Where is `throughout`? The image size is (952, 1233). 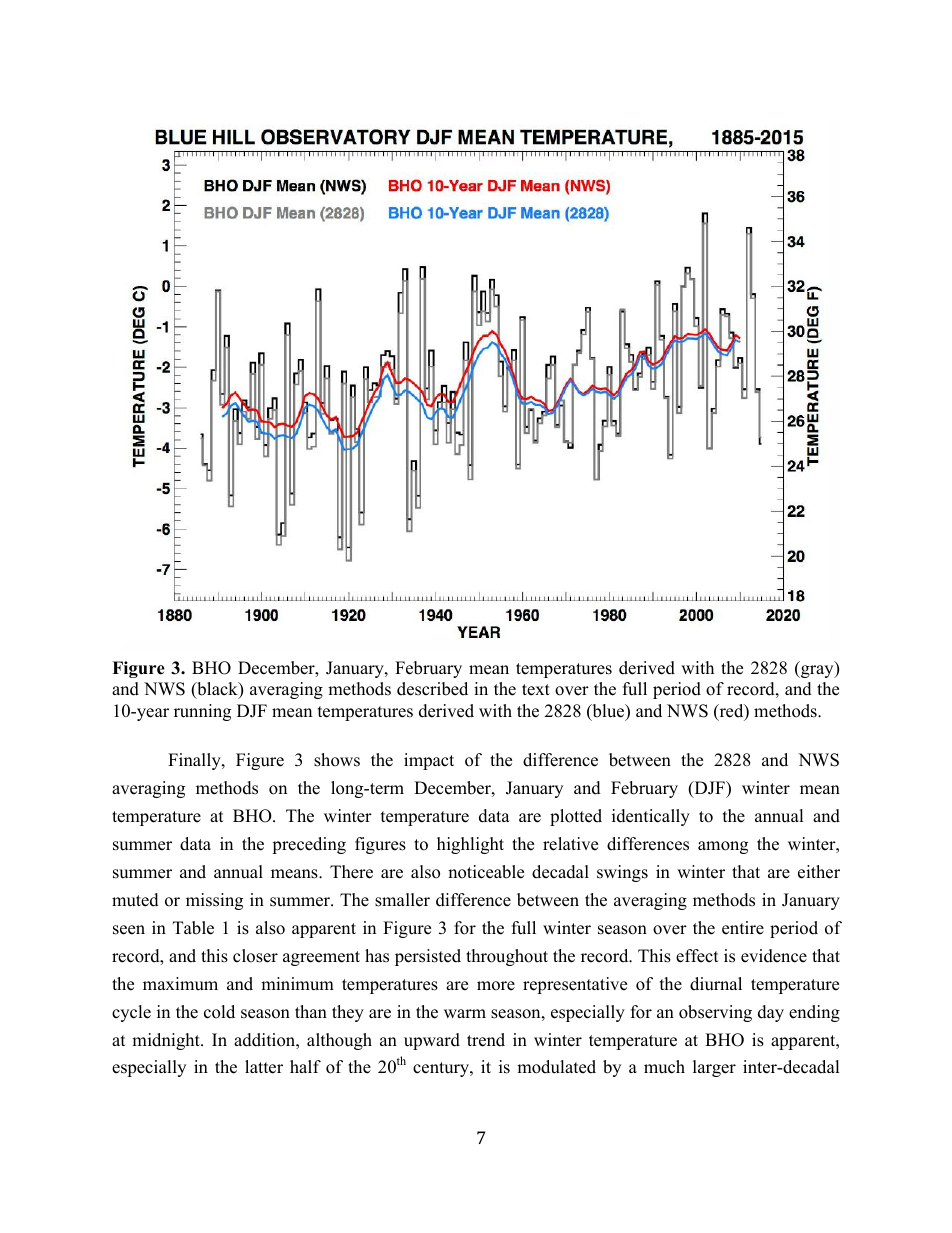
throughout is located at coordinates (507, 957).
